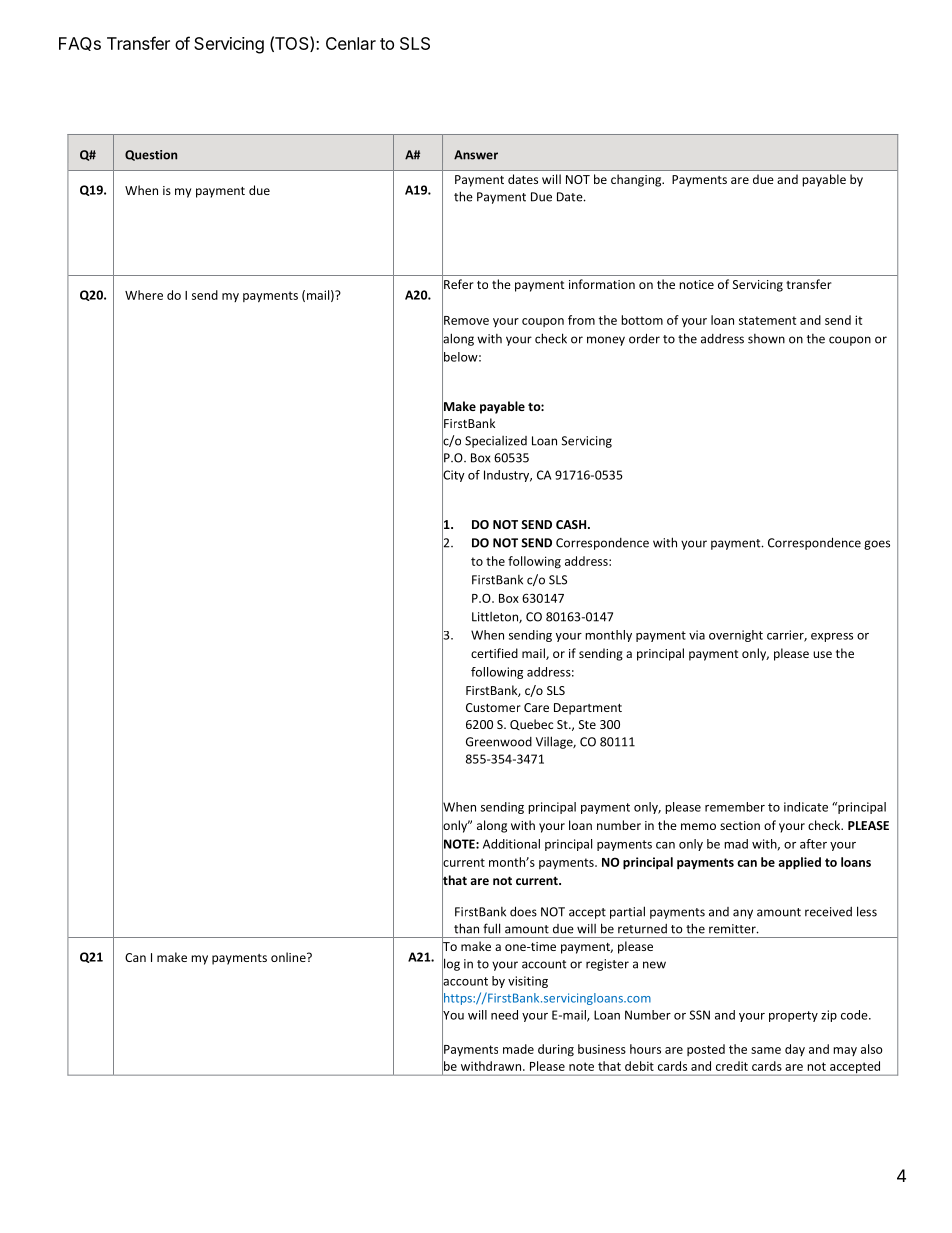  Describe the element at coordinates (496, 442) in the image. I see `Specialized` at that location.
